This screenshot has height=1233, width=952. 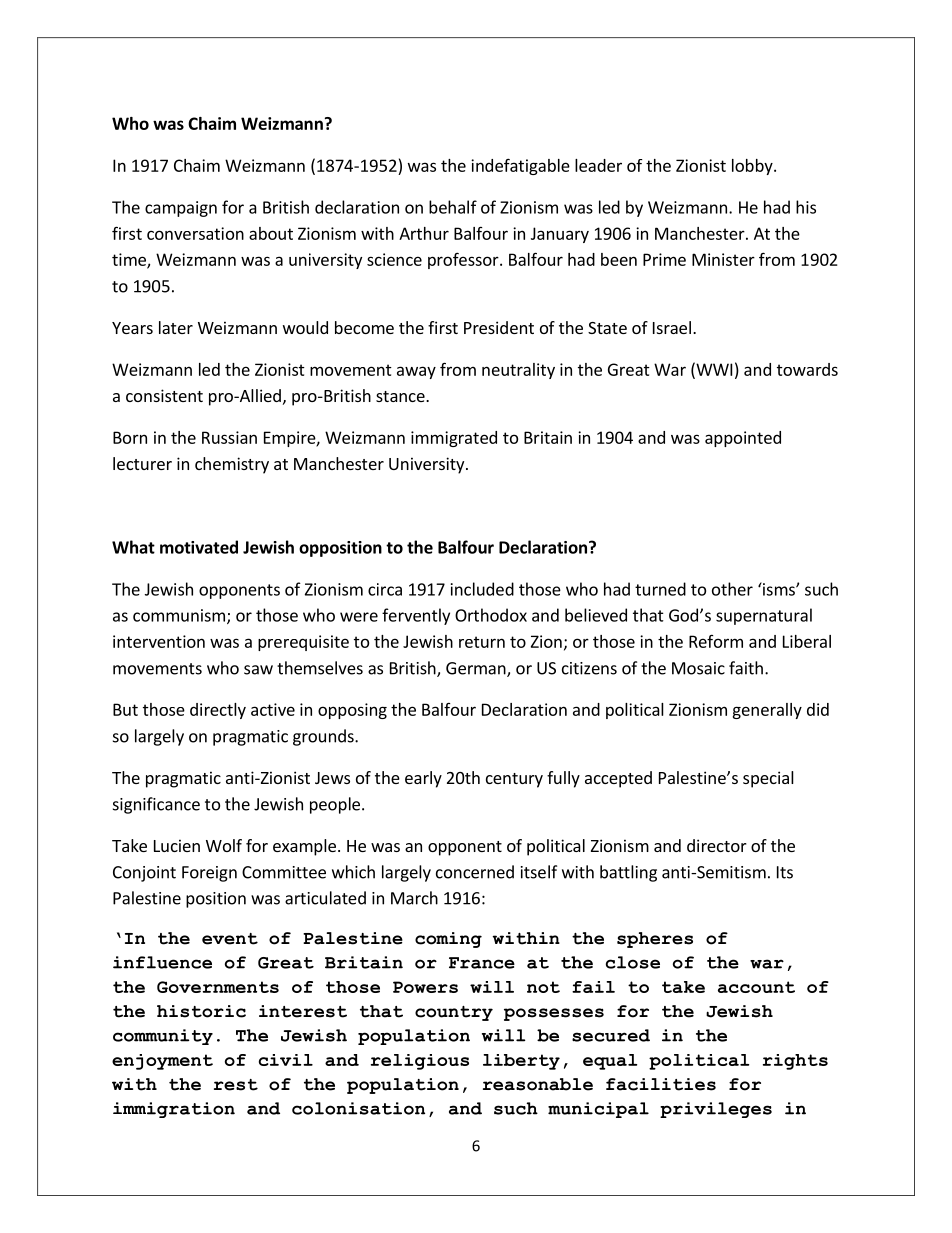 I want to click on liberty, so click(x=521, y=1062).
